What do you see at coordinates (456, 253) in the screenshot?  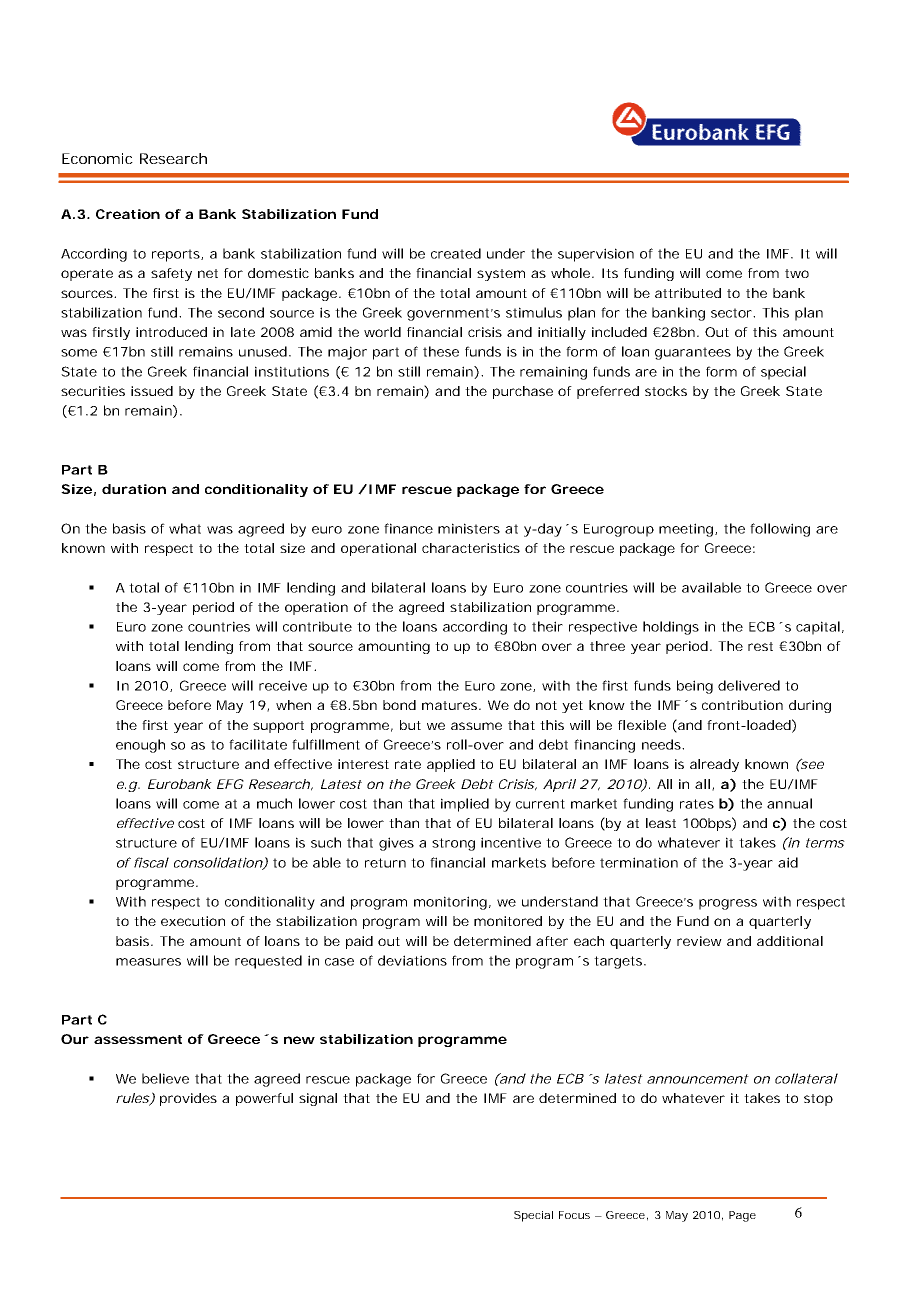 I see `created` at bounding box center [456, 253].
